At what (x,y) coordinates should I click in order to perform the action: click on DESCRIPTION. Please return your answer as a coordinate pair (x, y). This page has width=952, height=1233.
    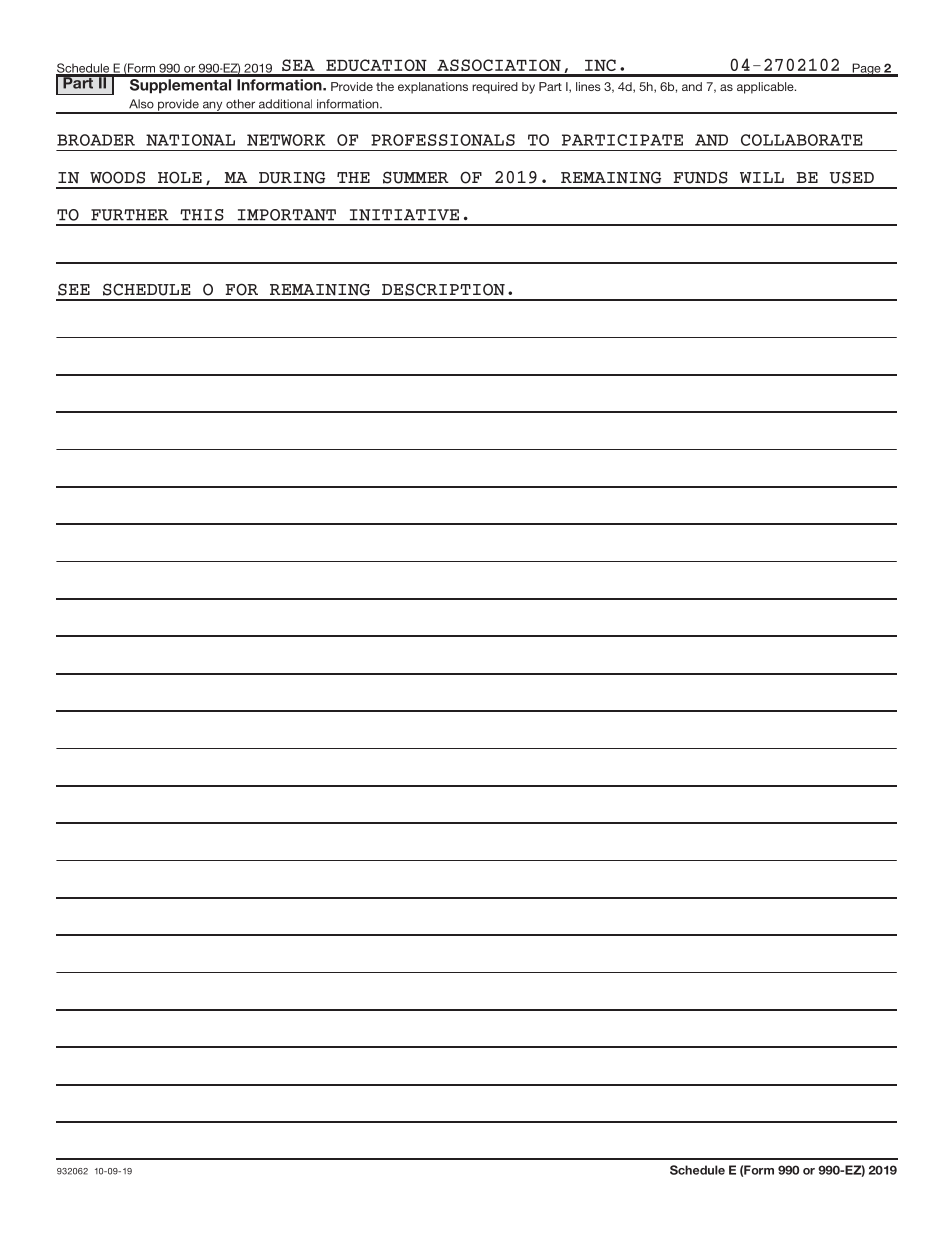
    Looking at the image, I should click on (443, 289).
